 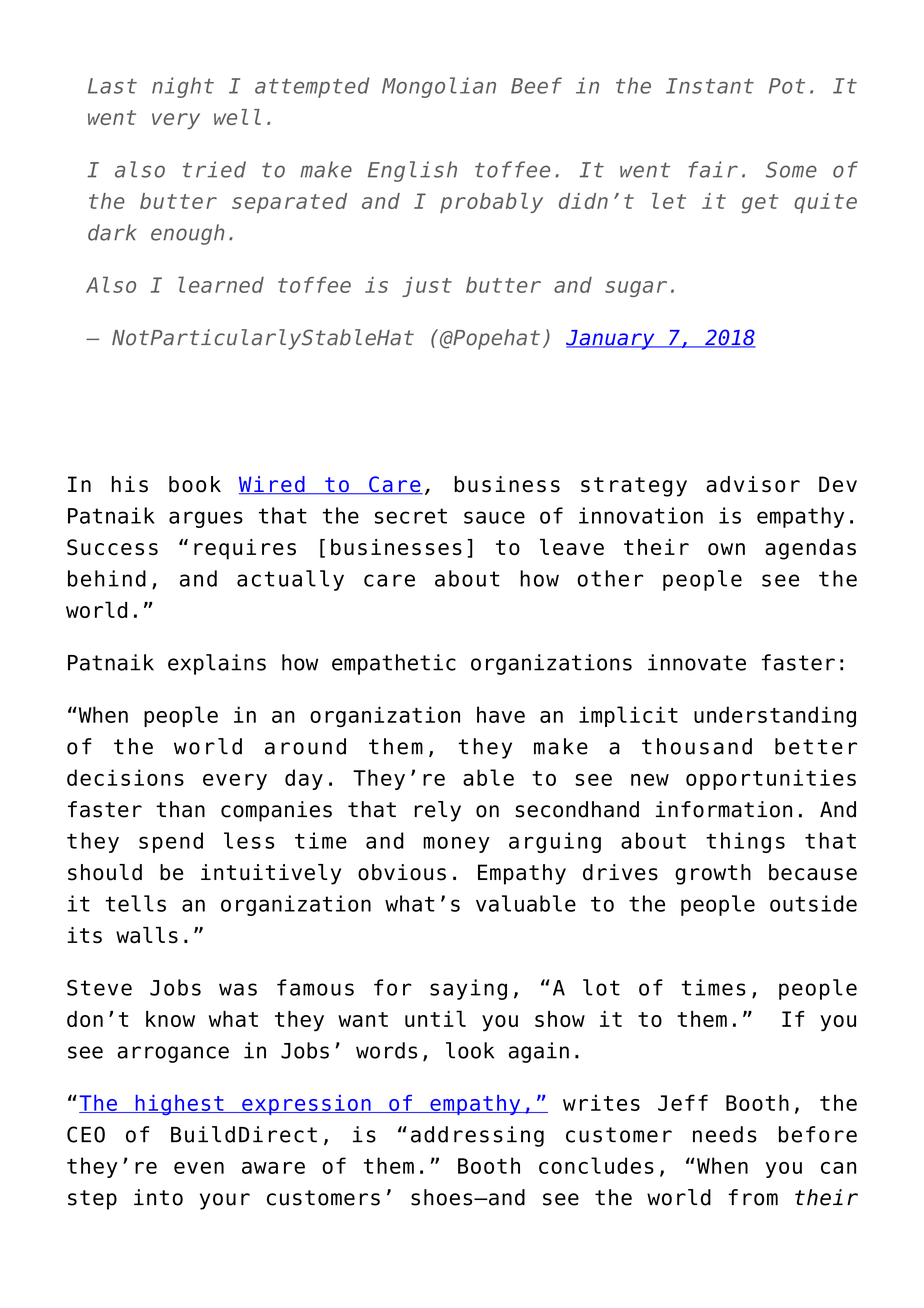 I want to click on empathetic, so click(x=394, y=664).
